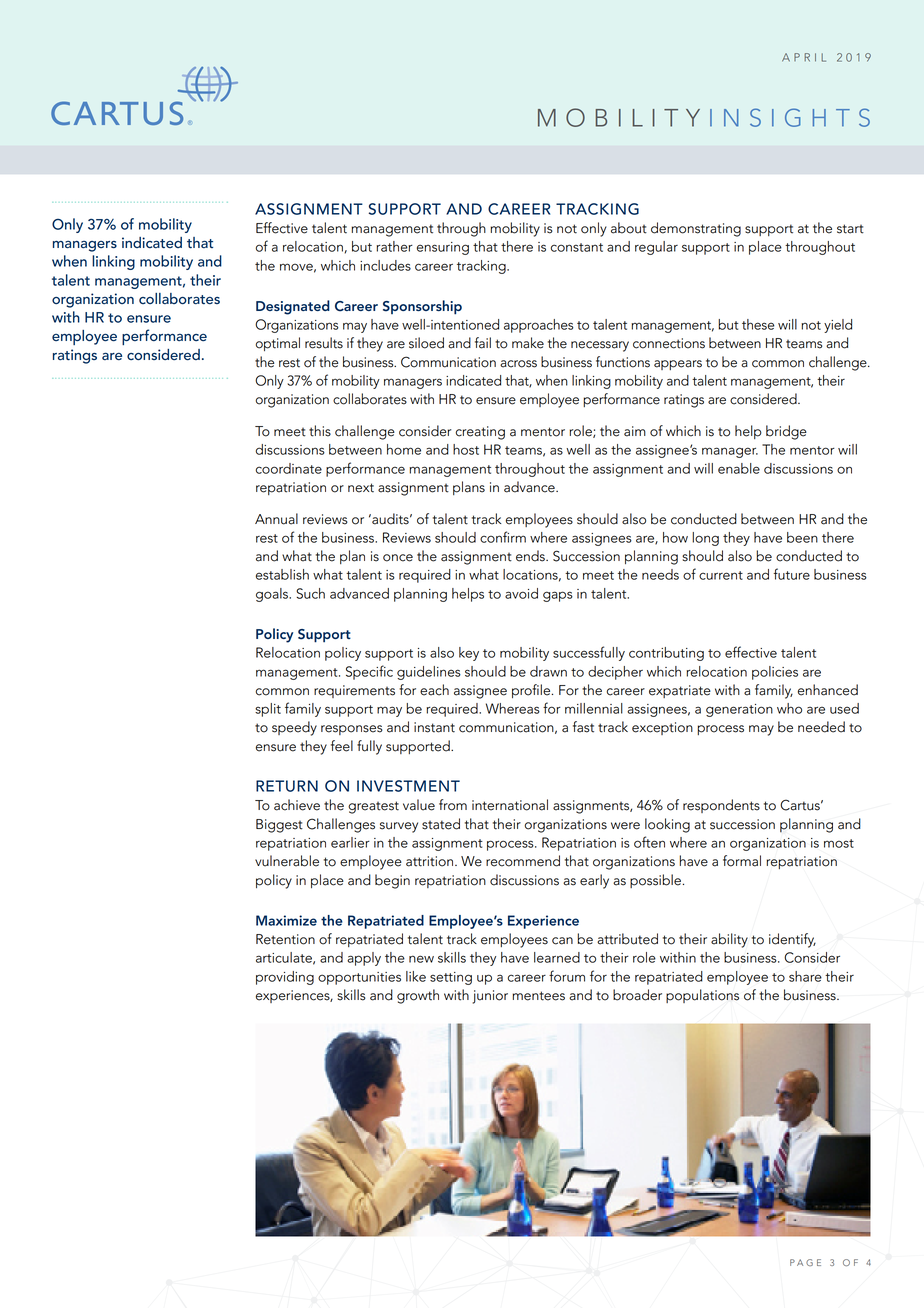 The image size is (924, 1308). I want to click on drawn, so click(548, 671).
